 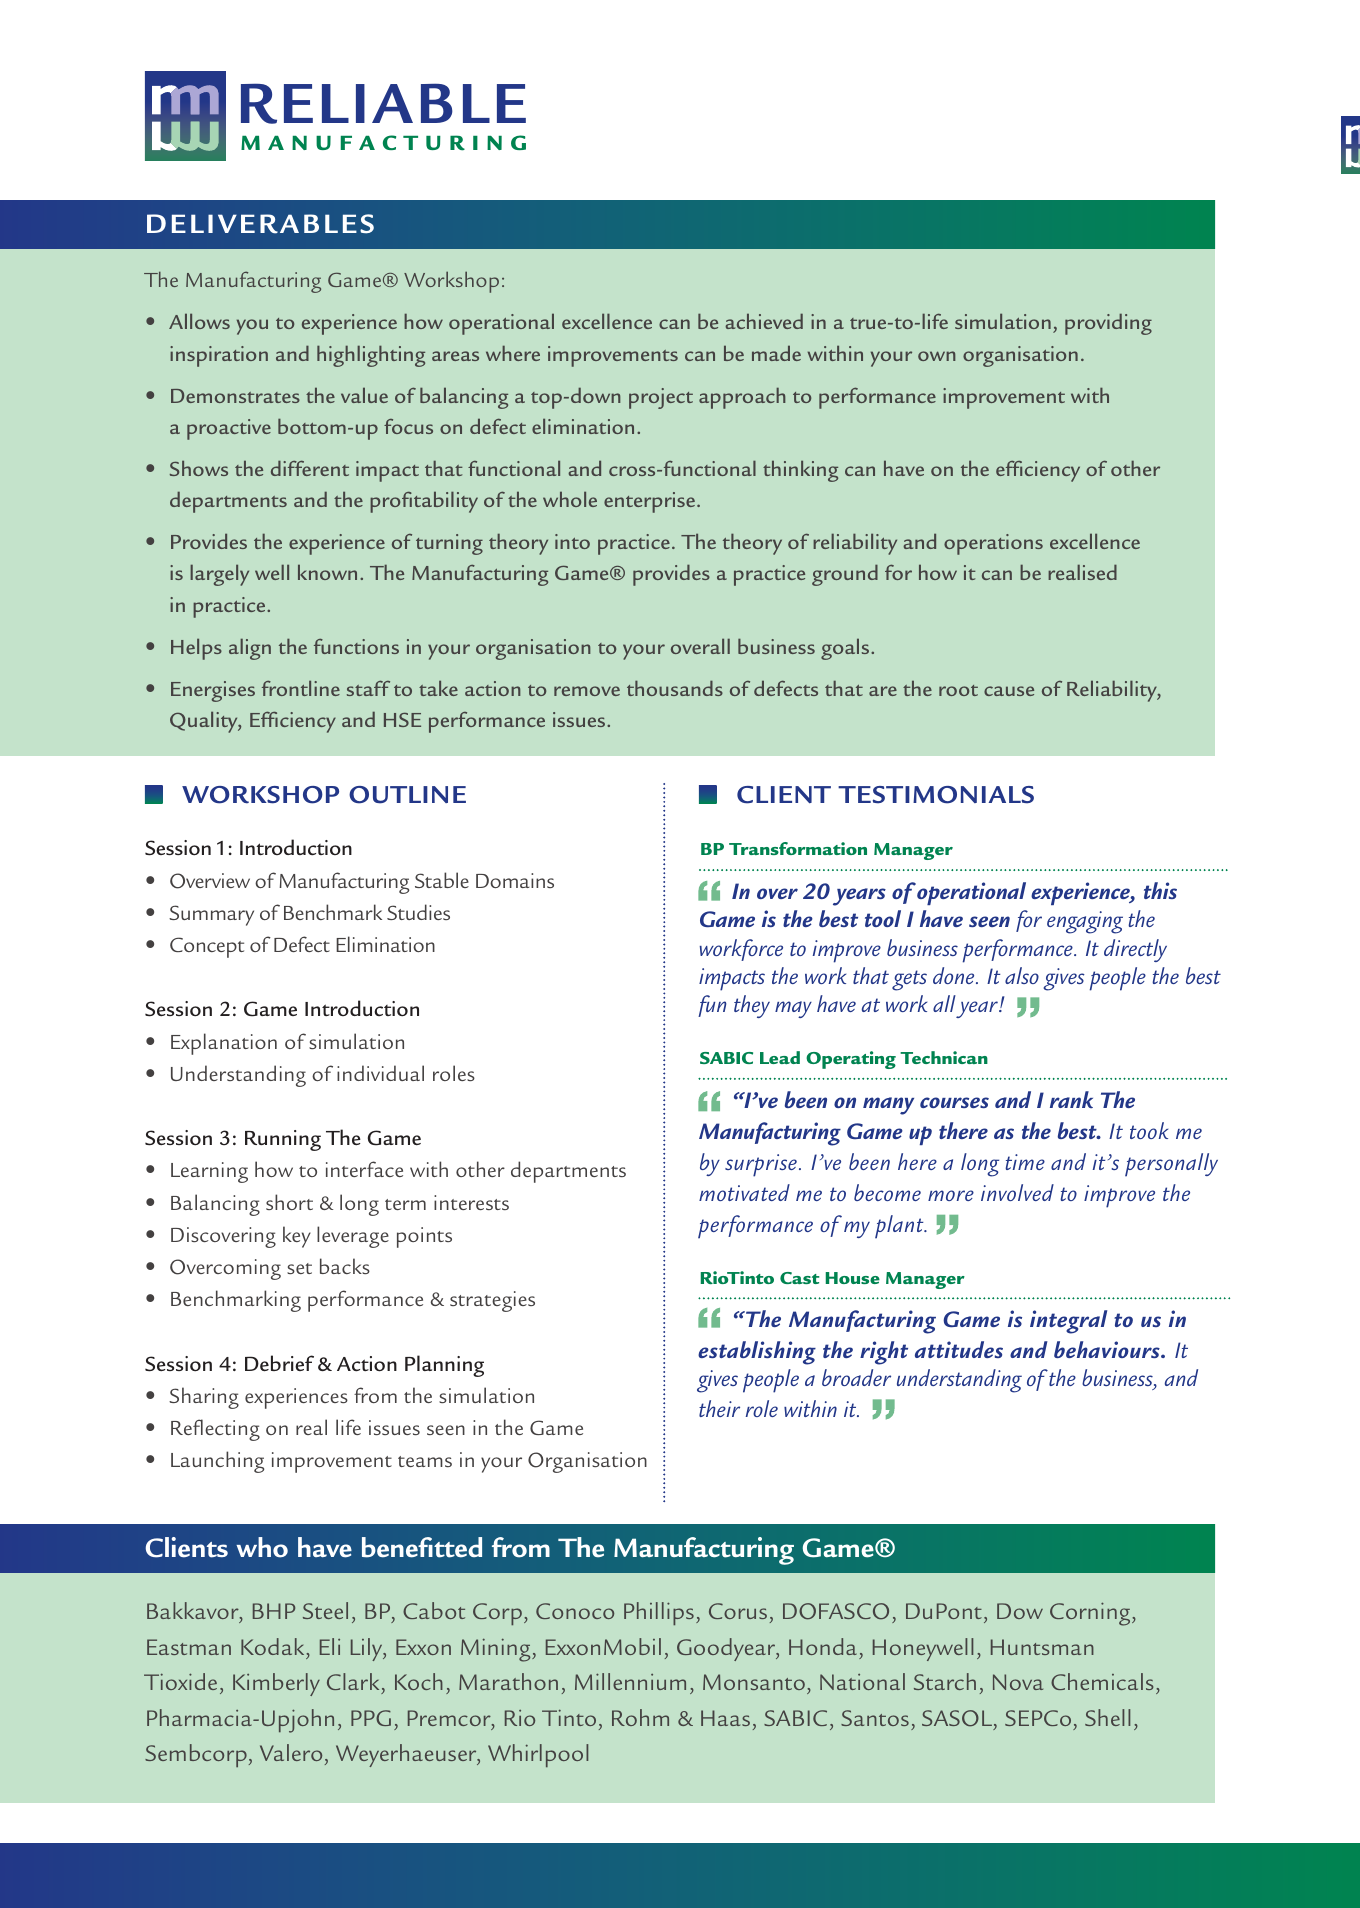 What do you see at coordinates (371, 356) in the screenshot?
I see `highlighting` at bounding box center [371, 356].
